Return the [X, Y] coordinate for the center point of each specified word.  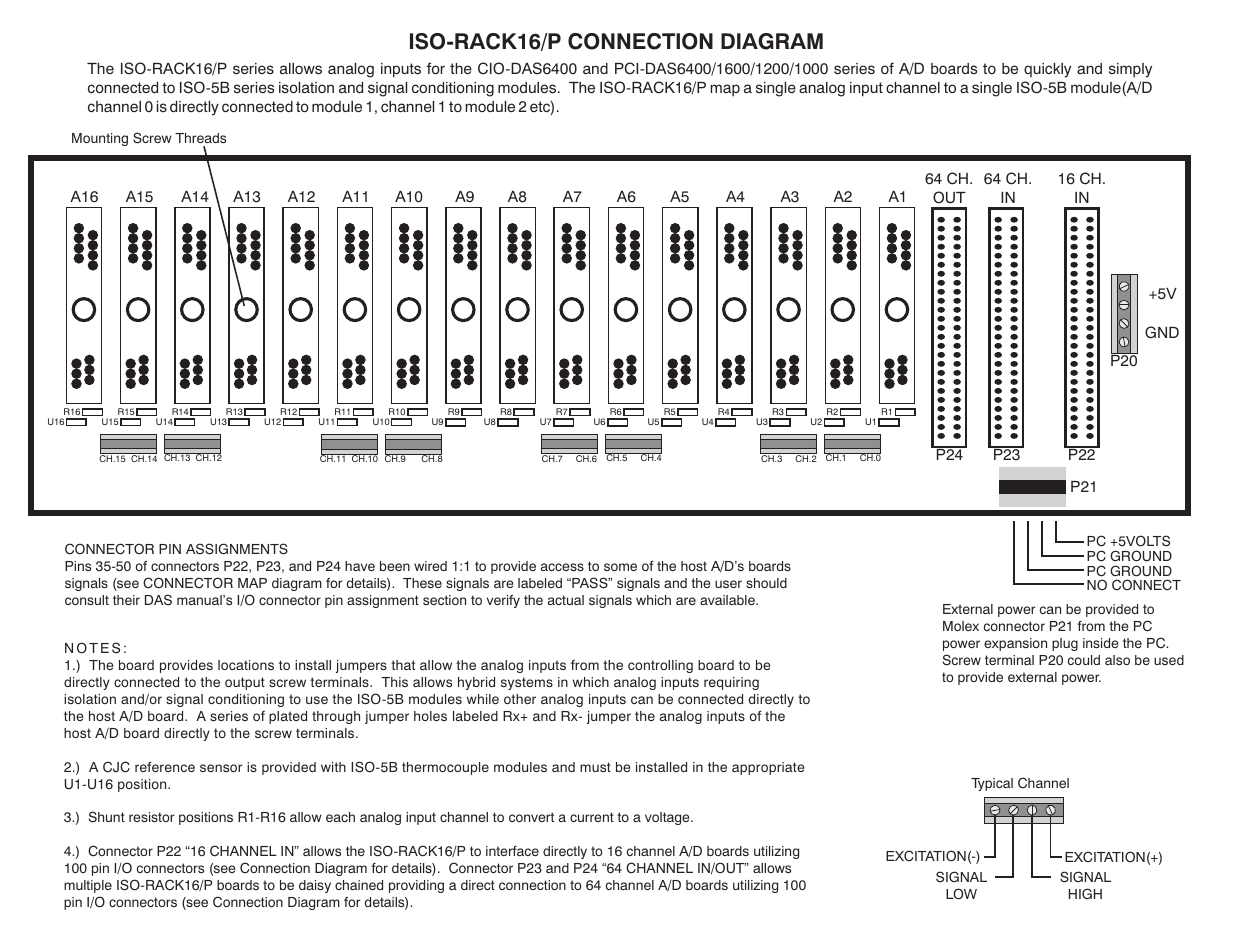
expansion [1015, 644]
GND [1162, 332]
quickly [1047, 70]
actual [566, 600]
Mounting [100, 139]
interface [512, 851]
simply [1130, 70]
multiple [88, 886]
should [766, 583]
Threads [200, 138]
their [126, 600]
